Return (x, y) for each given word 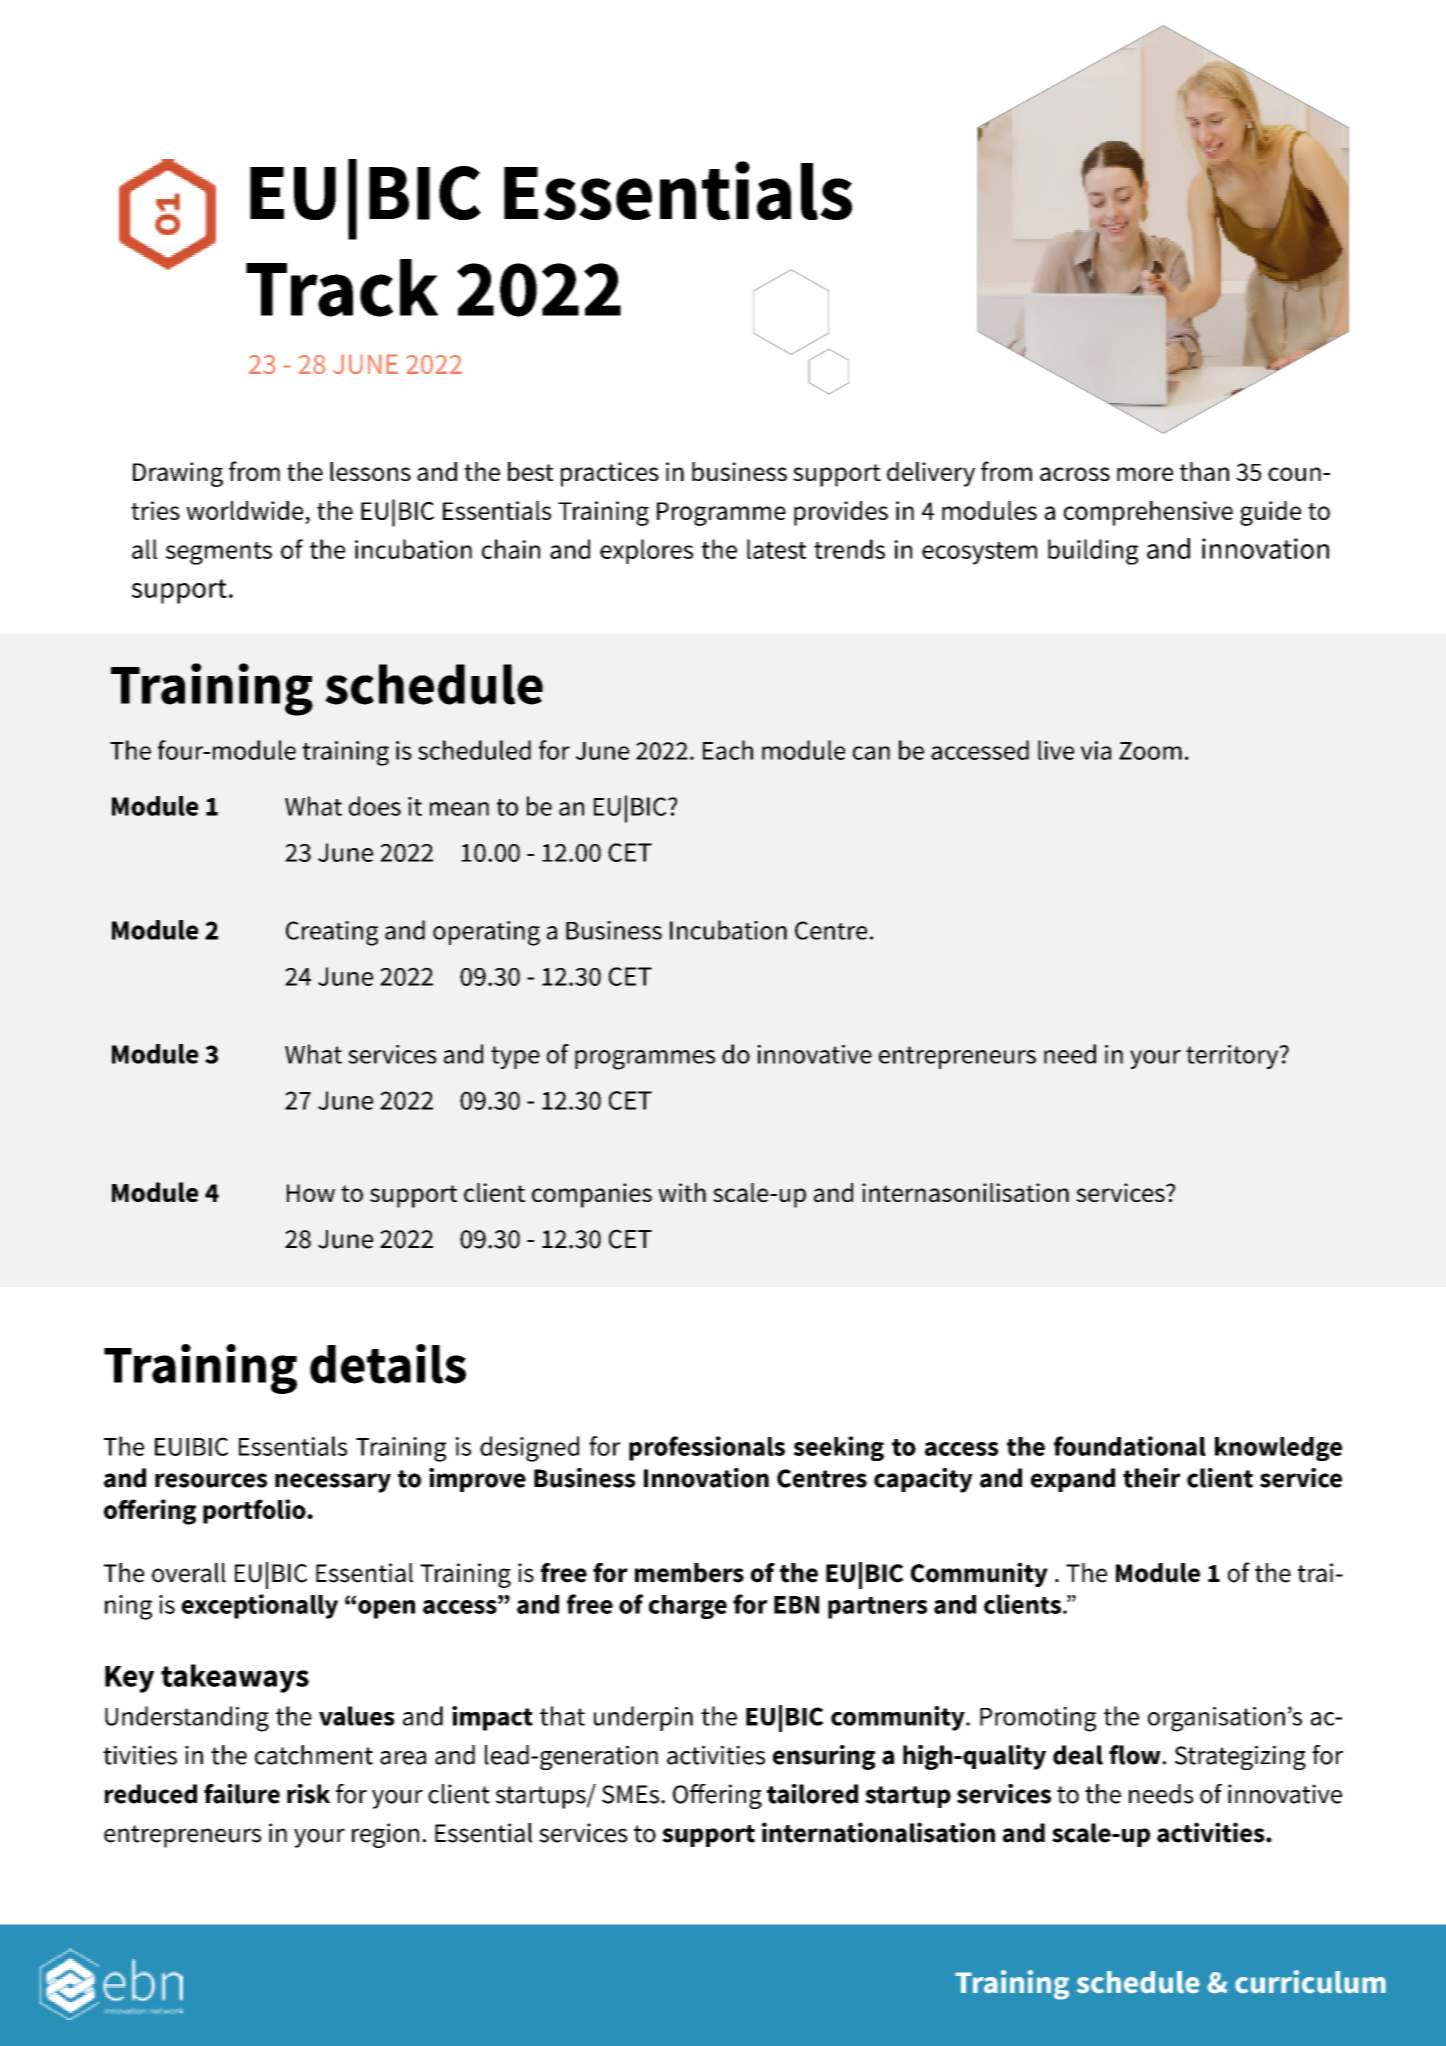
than (1204, 471)
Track (342, 288)
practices (610, 474)
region (385, 1835)
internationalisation (878, 1832)
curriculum (1310, 1982)
